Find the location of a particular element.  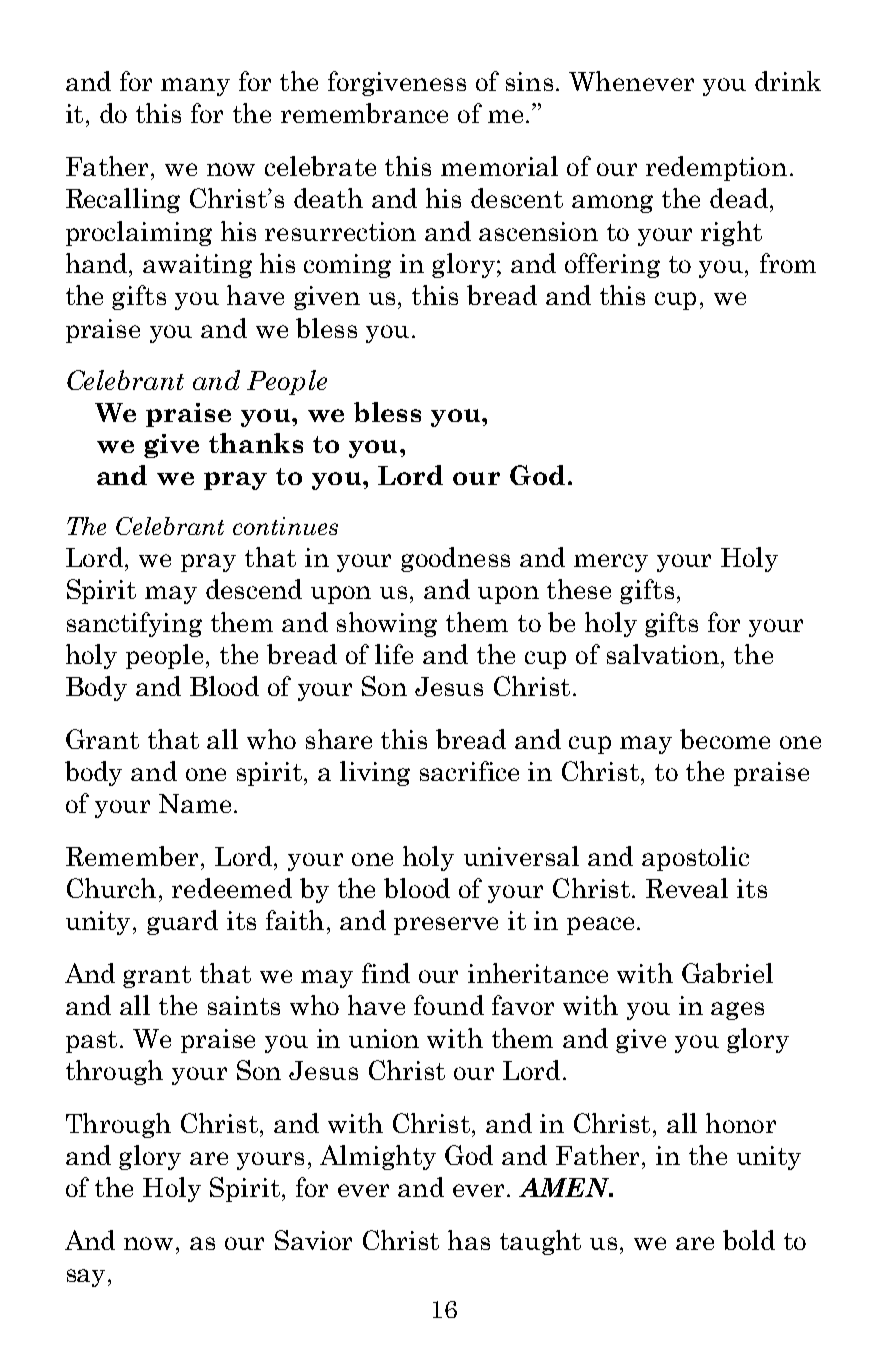

Savior is located at coordinates (313, 1240).
